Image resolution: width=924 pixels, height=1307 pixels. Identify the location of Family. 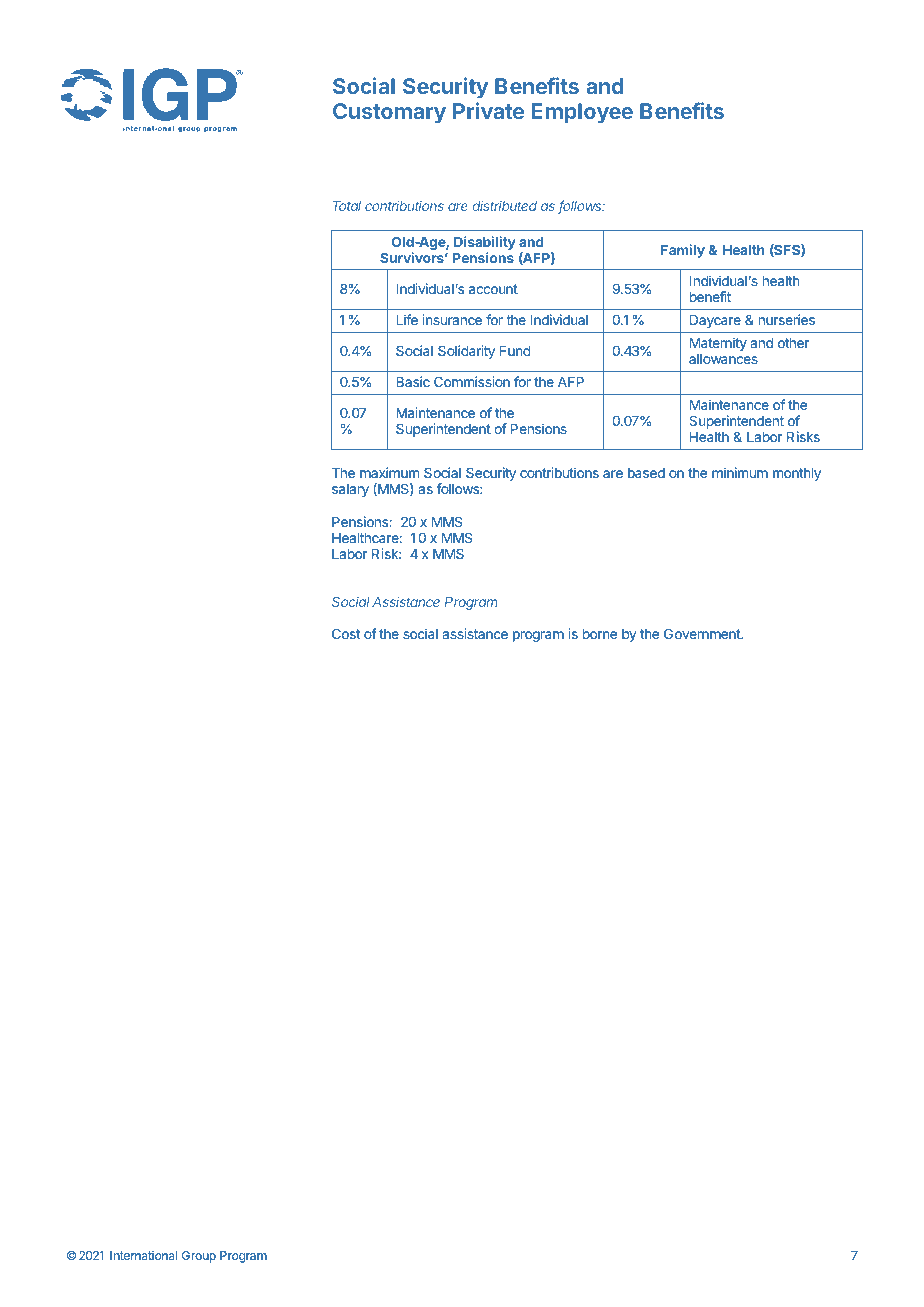
(683, 251).
